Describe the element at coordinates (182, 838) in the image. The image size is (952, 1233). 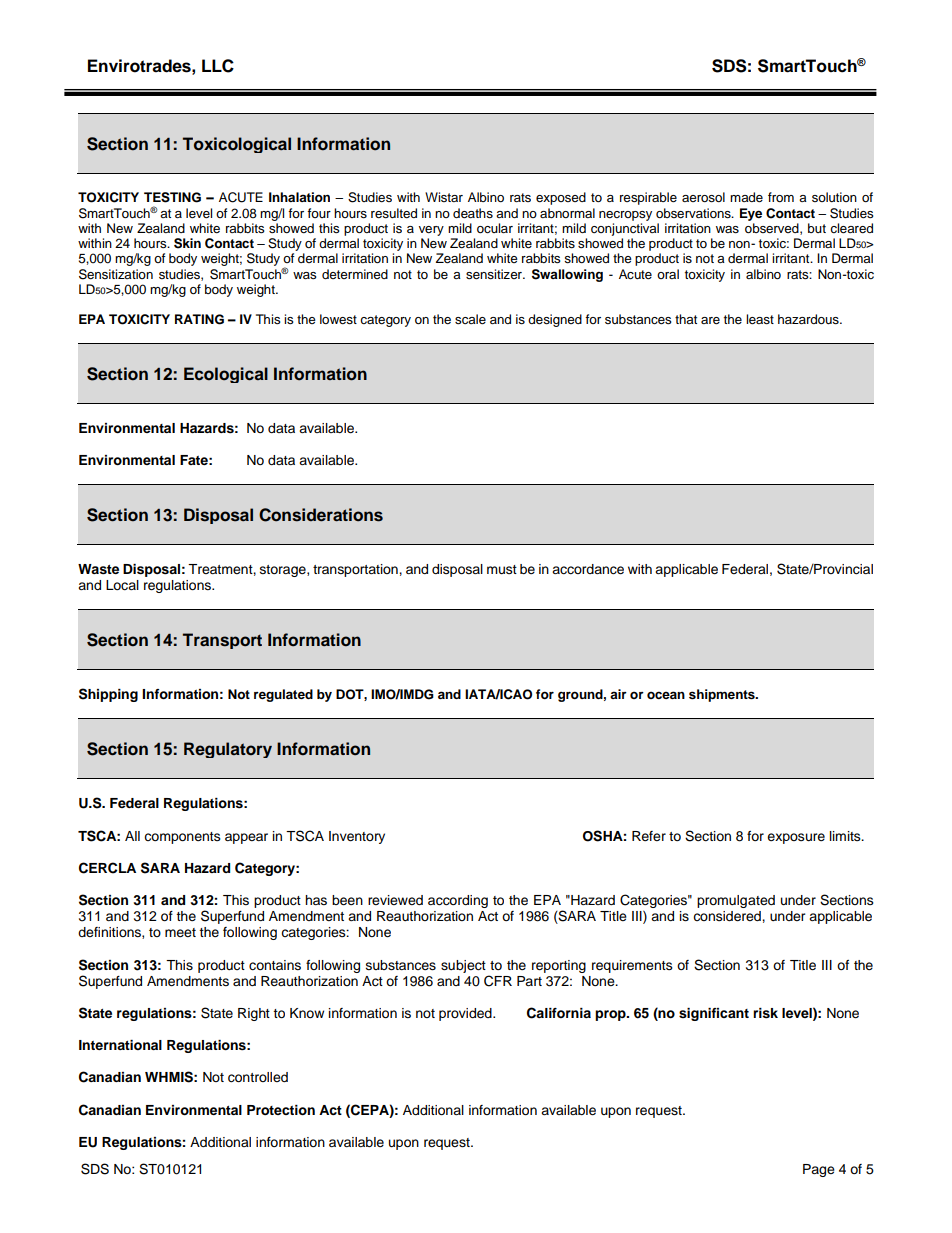
I see `components` at that location.
